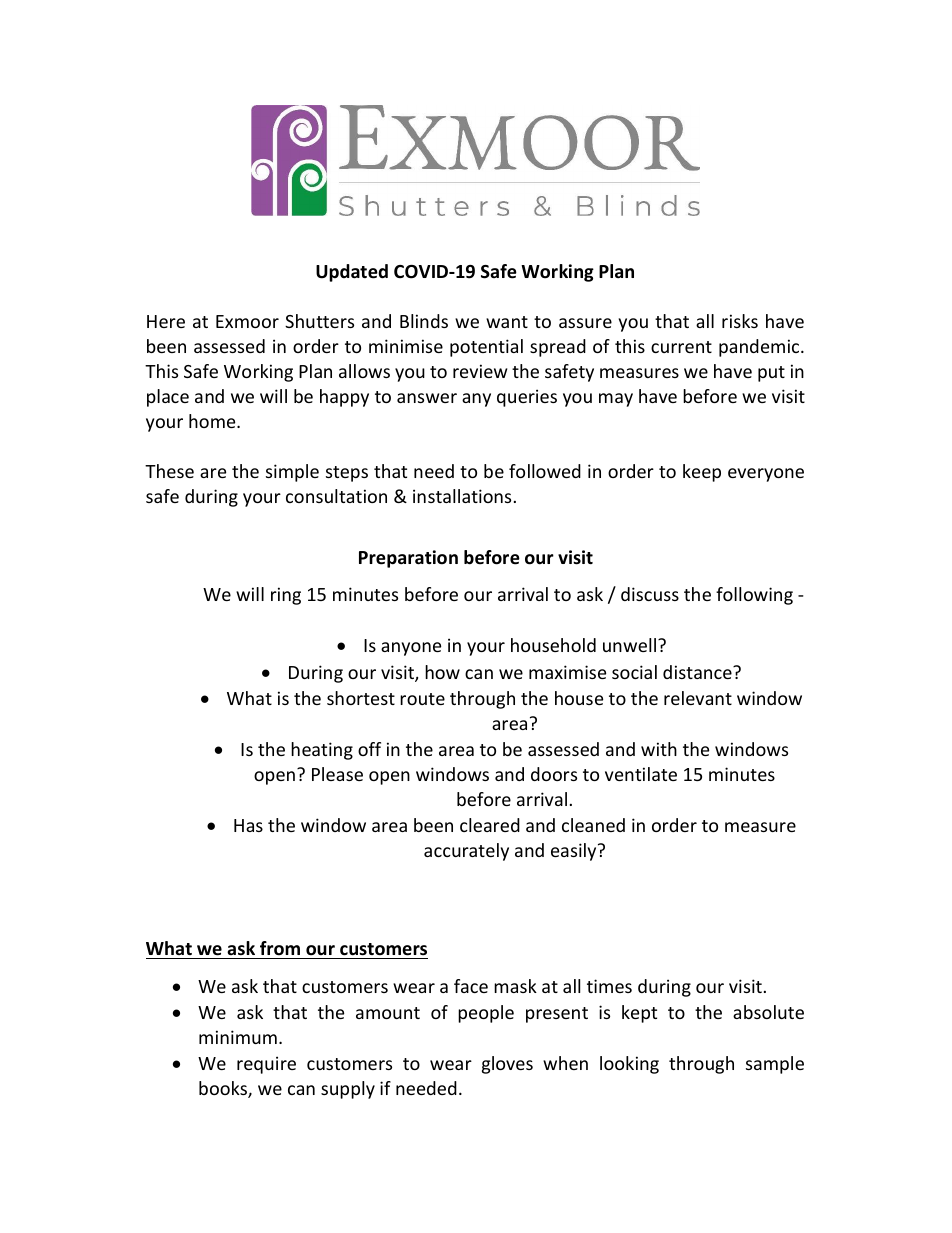 The image size is (952, 1233). What do you see at coordinates (361, 698) in the screenshot?
I see `shortest` at bounding box center [361, 698].
